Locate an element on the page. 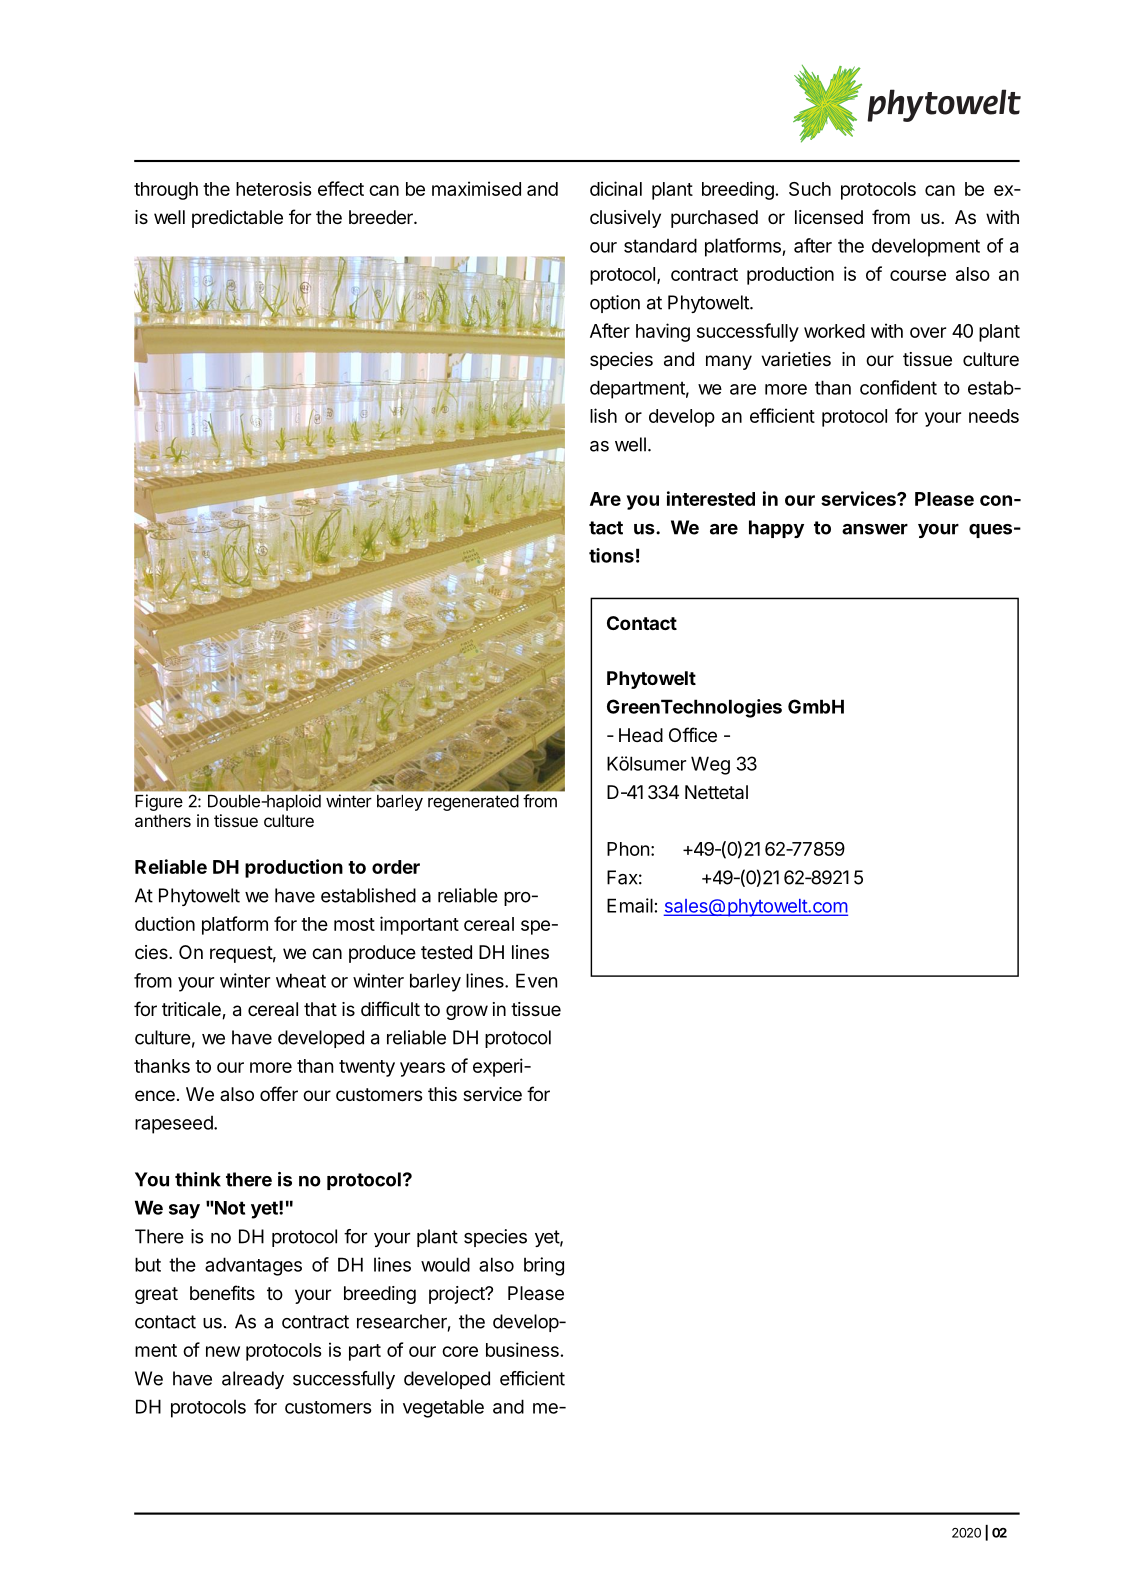 The image size is (1127, 1594). standard is located at coordinates (660, 245).
